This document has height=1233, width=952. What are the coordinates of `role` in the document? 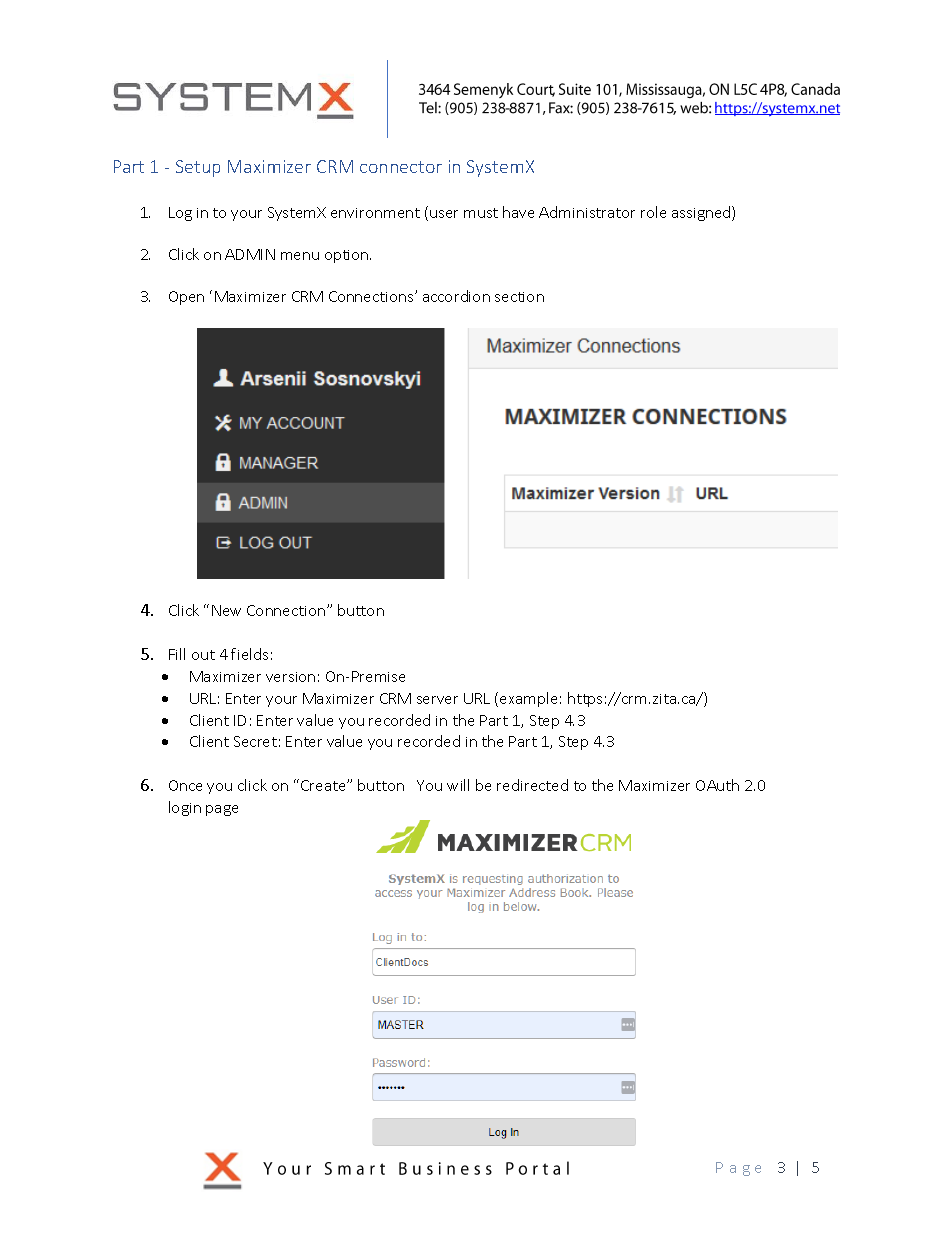 It's located at (653, 212).
